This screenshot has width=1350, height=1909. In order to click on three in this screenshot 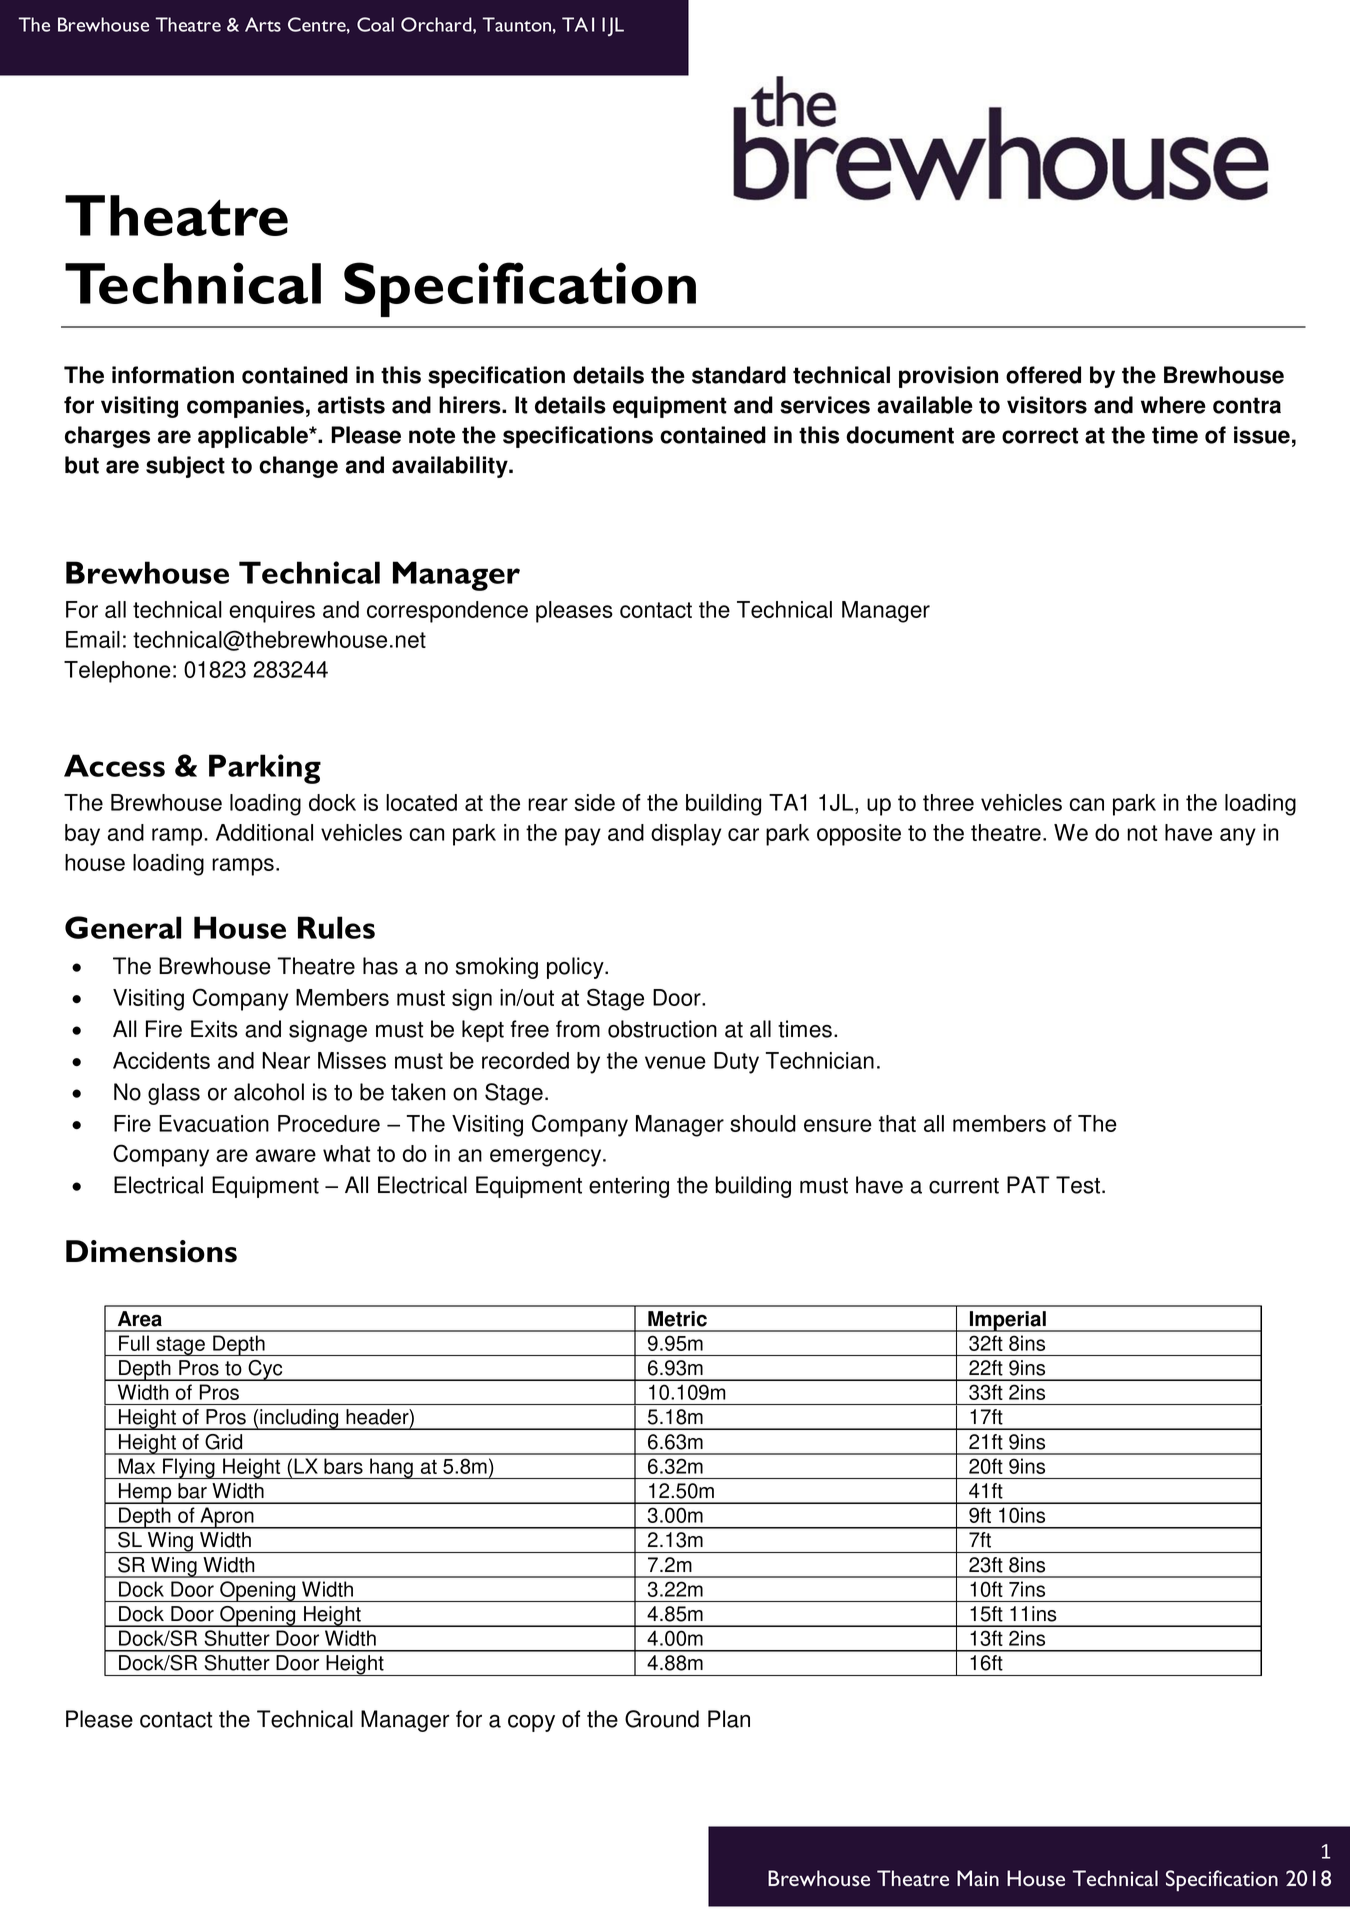, I will do `click(948, 802)`.
